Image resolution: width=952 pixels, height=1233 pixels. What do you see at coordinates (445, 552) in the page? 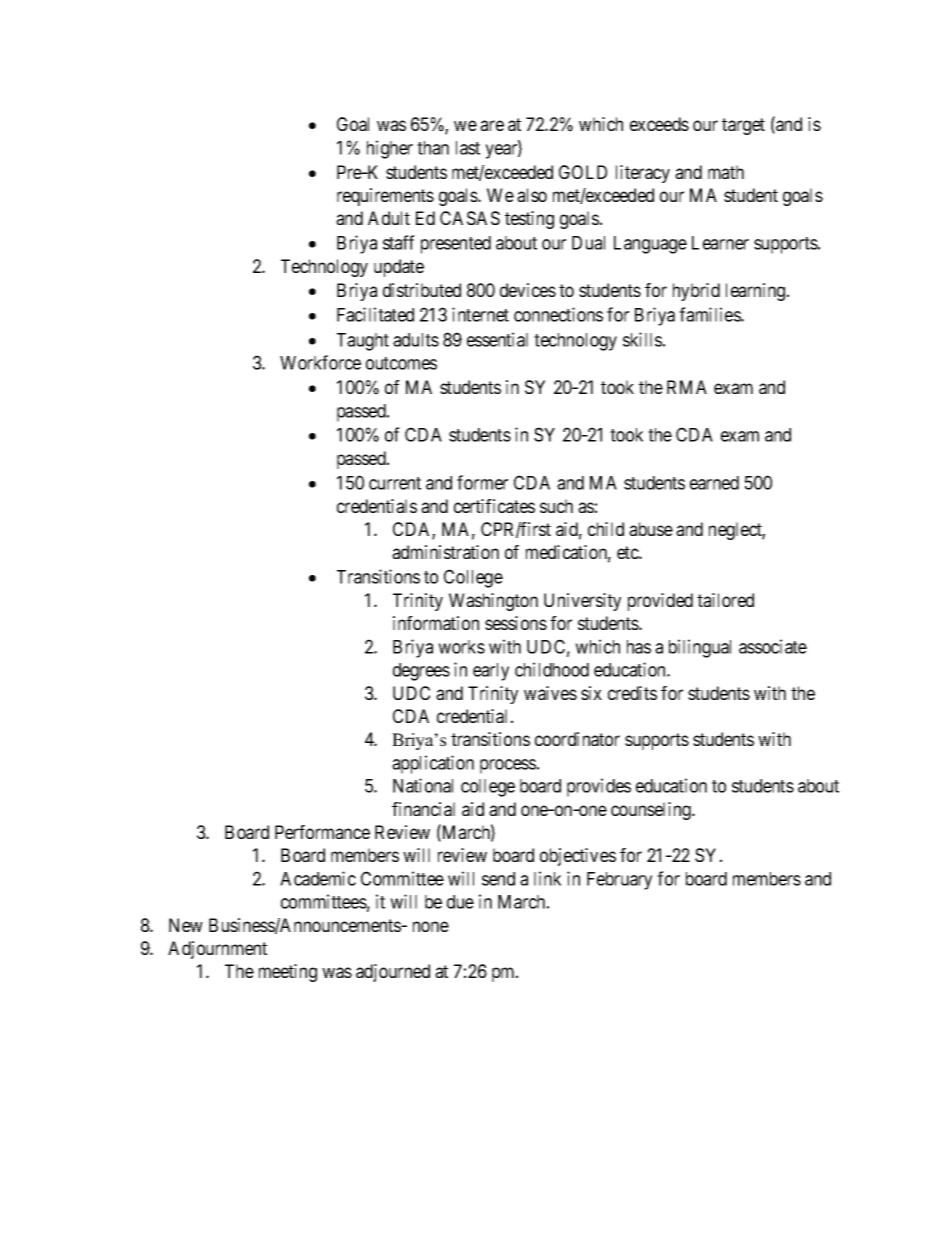
I see `administration` at bounding box center [445, 552].
